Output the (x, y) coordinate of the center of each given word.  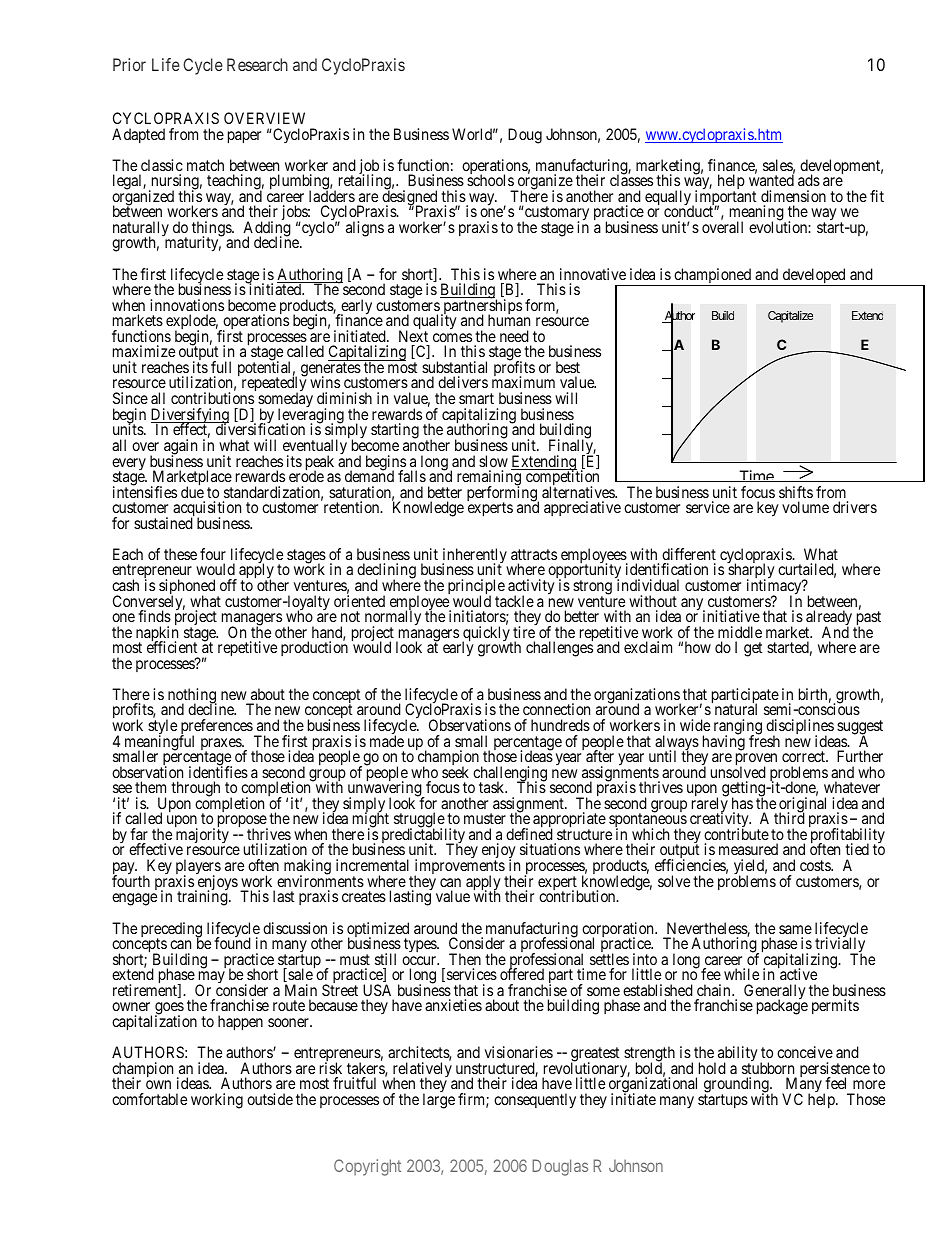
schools (490, 180)
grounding (737, 1086)
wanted (771, 180)
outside (270, 1099)
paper (244, 137)
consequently (535, 1101)
